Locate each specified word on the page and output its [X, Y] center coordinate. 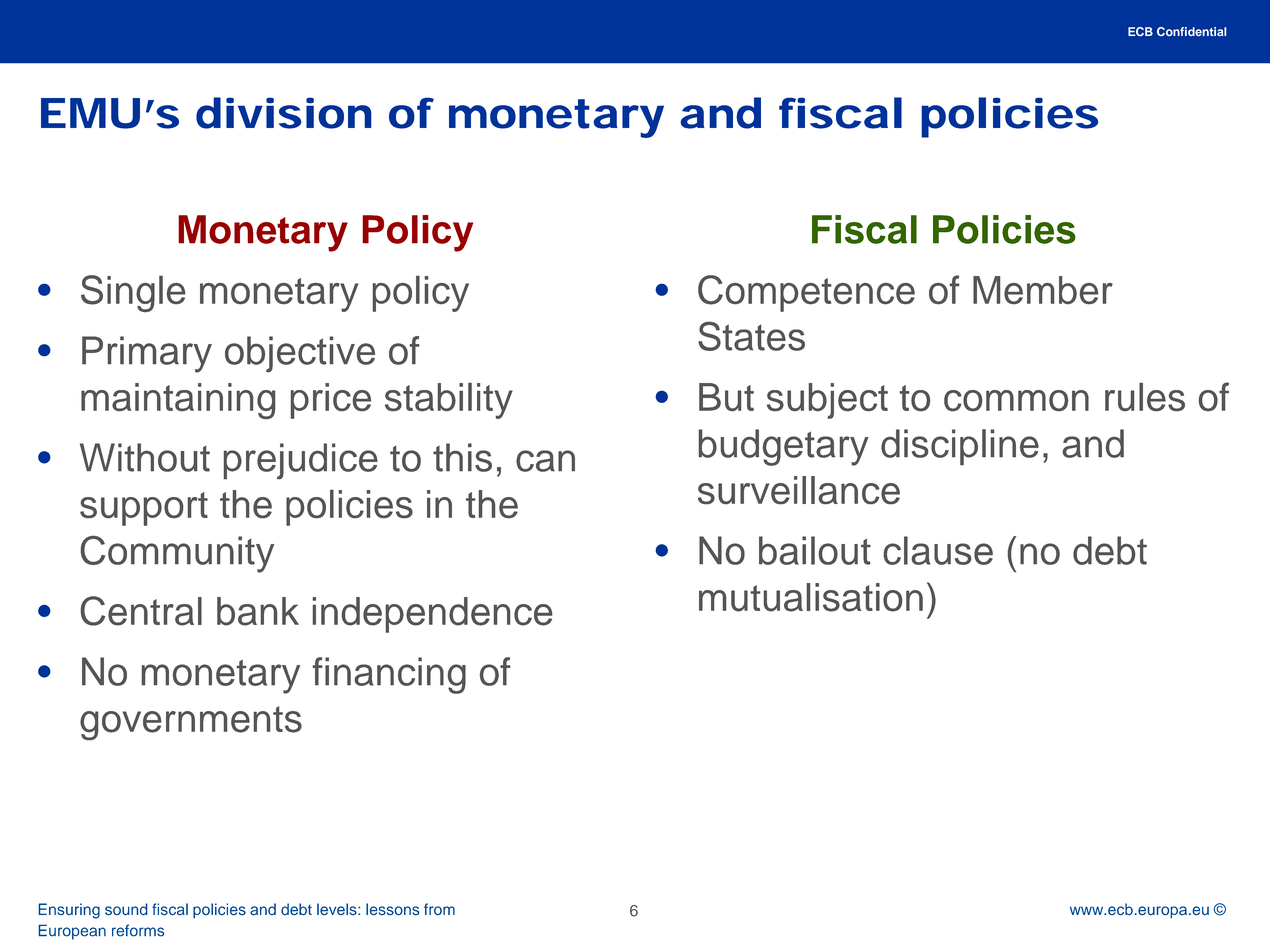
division [284, 113]
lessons [393, 909]
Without [145, 457]
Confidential [1191, 31]
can [545, 461]
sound [126, 909]
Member [1043, 290]
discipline [960, 447]
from [439, 909]
